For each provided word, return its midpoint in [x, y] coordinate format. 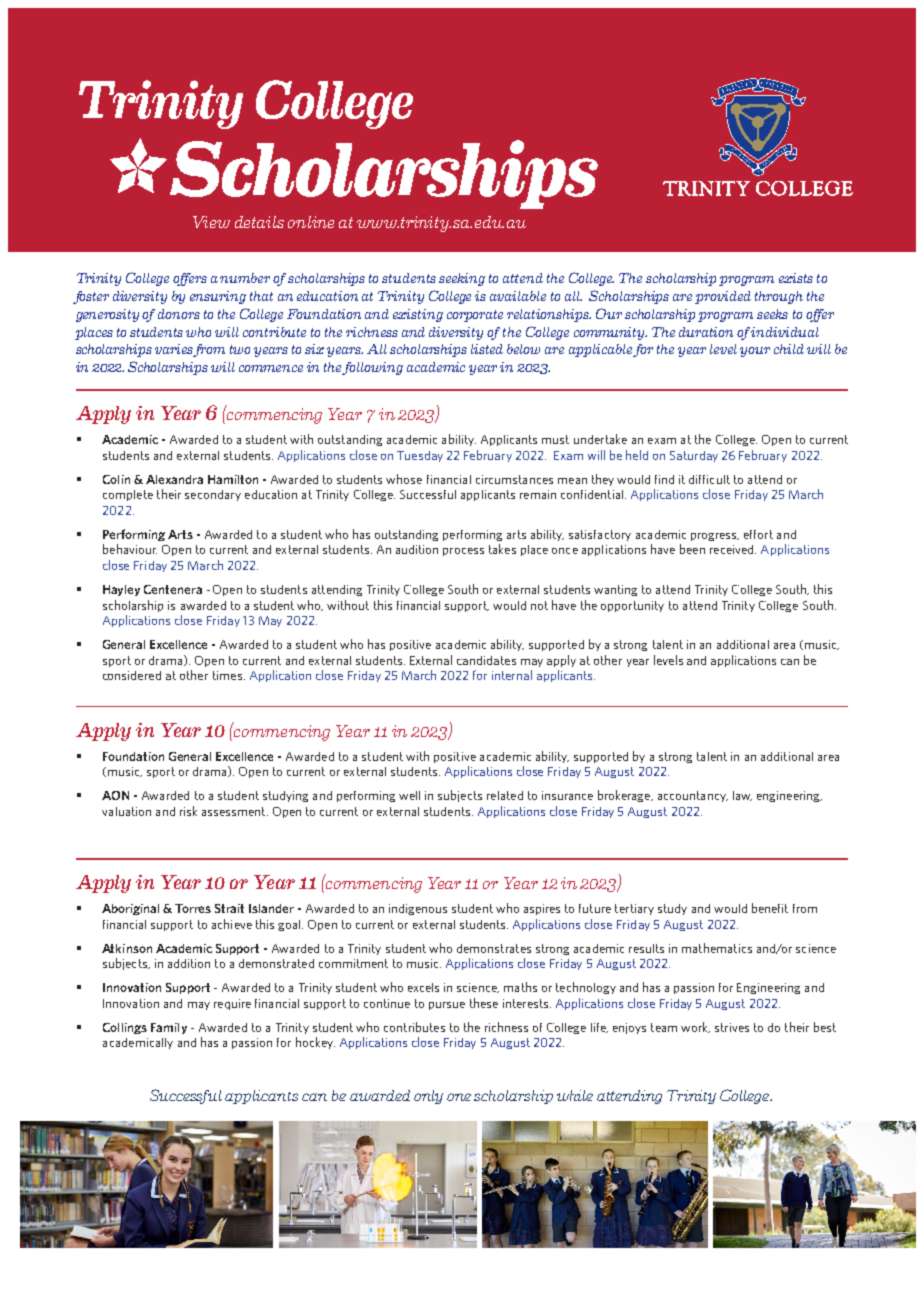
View [211, 222]
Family [169, 1028]
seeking [462, 279]
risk [188, 811]
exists [796, 278]
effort [758, 534]
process [463, 552]
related [505, 795]
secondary [213, 495]
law [742, 796]
